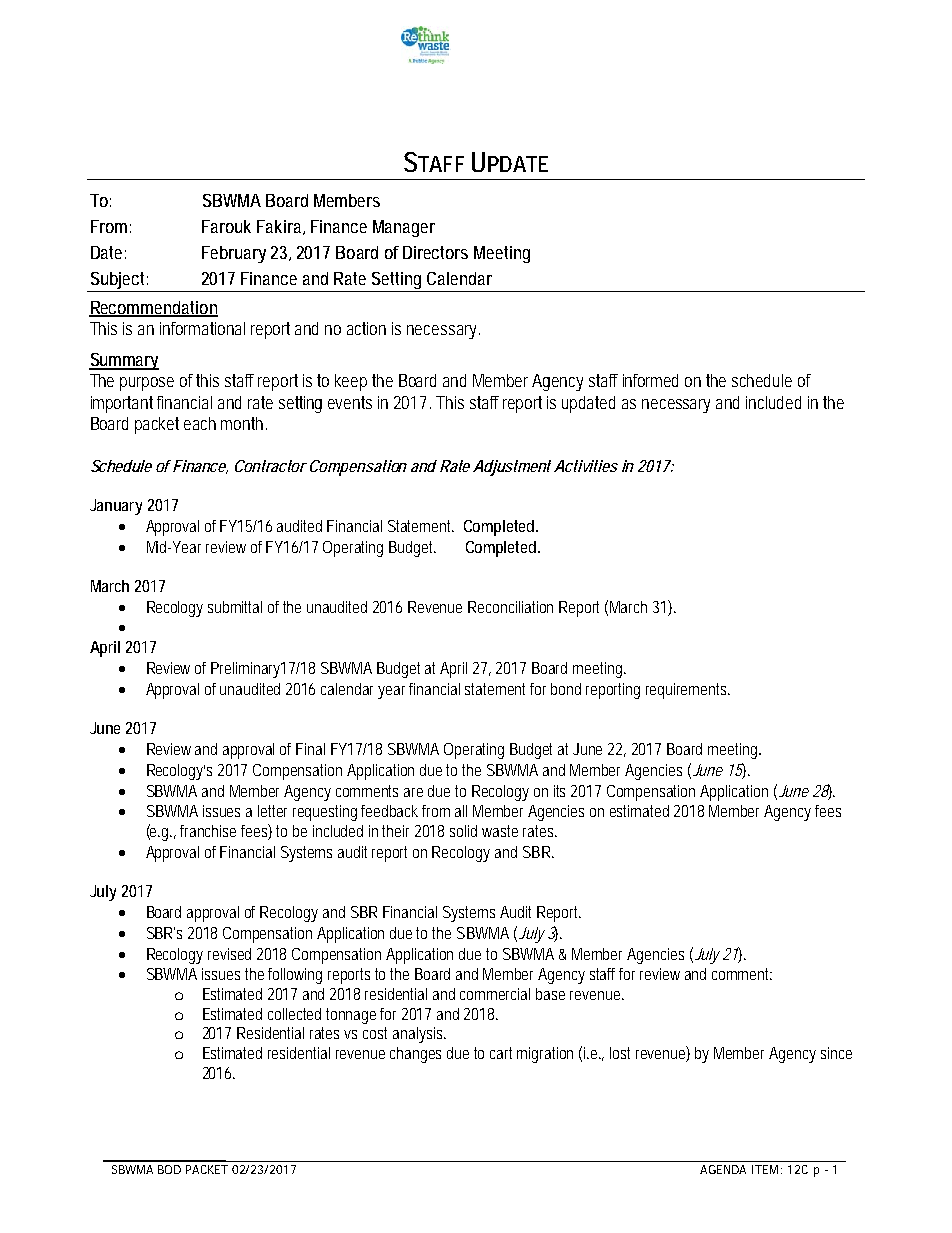 This page has height=1233, width=952. What do you see at coordinates (650, 380) in the page?
I see `informed` at bounding box center [650, 380].
